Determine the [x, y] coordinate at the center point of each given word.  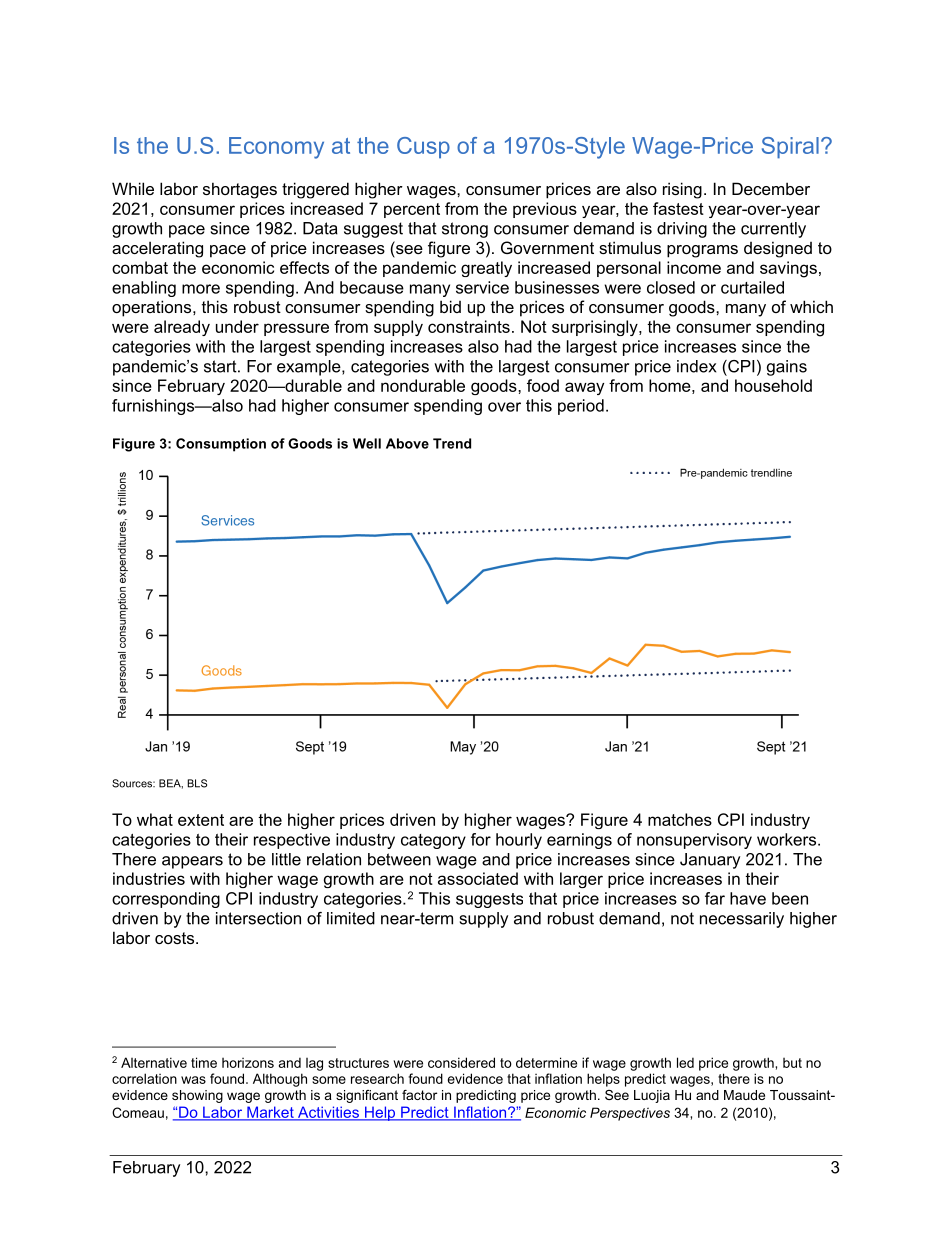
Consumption [221, 445]
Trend [452, 443]
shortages [240, 190]
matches [680, 819]
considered [461, 1062]
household [773, 385]
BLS [197, 783]
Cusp [423, 148]
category [433, 841]
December [771, 188]
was [193, 1080]
